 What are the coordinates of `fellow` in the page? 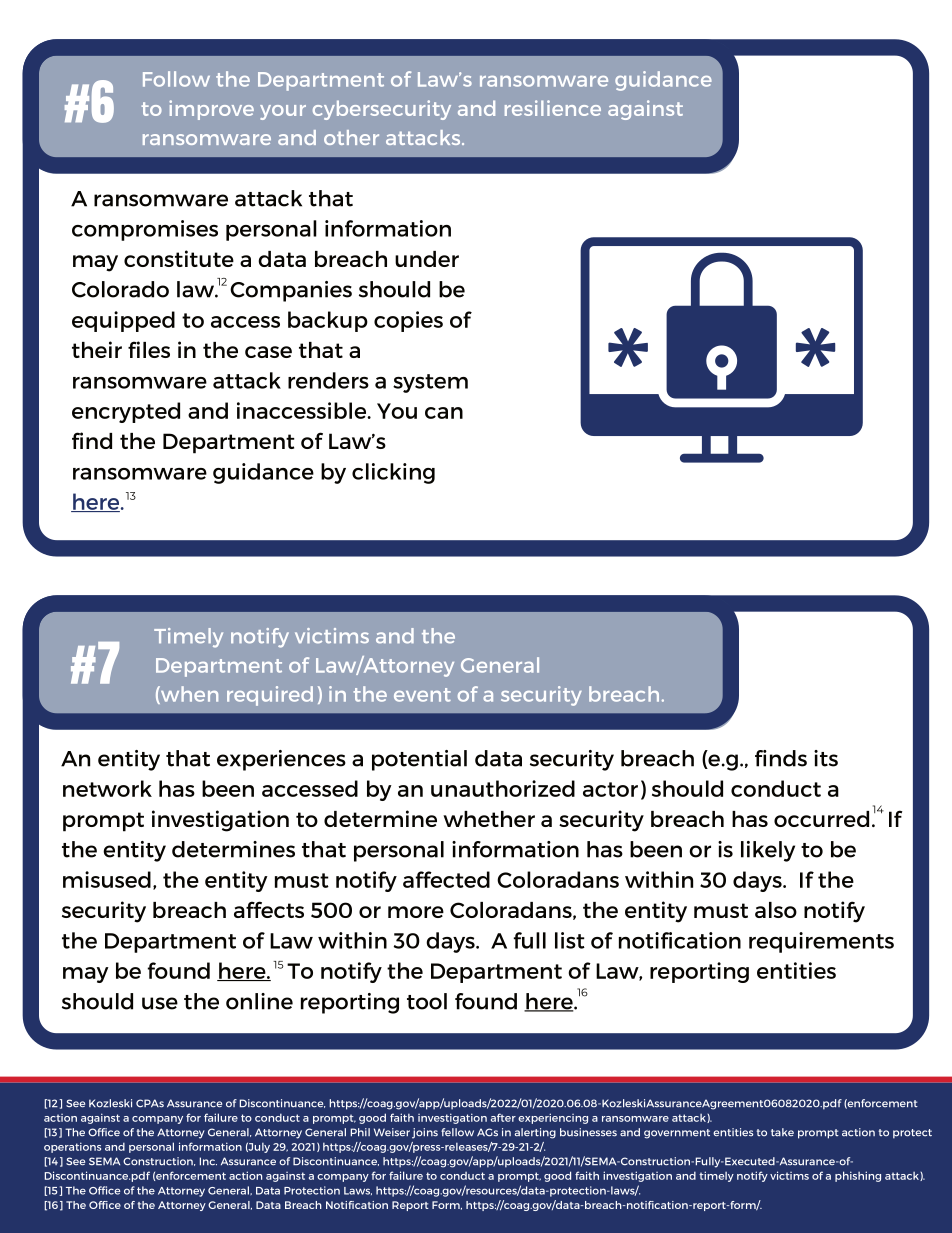 It's located at (457, 1132).
